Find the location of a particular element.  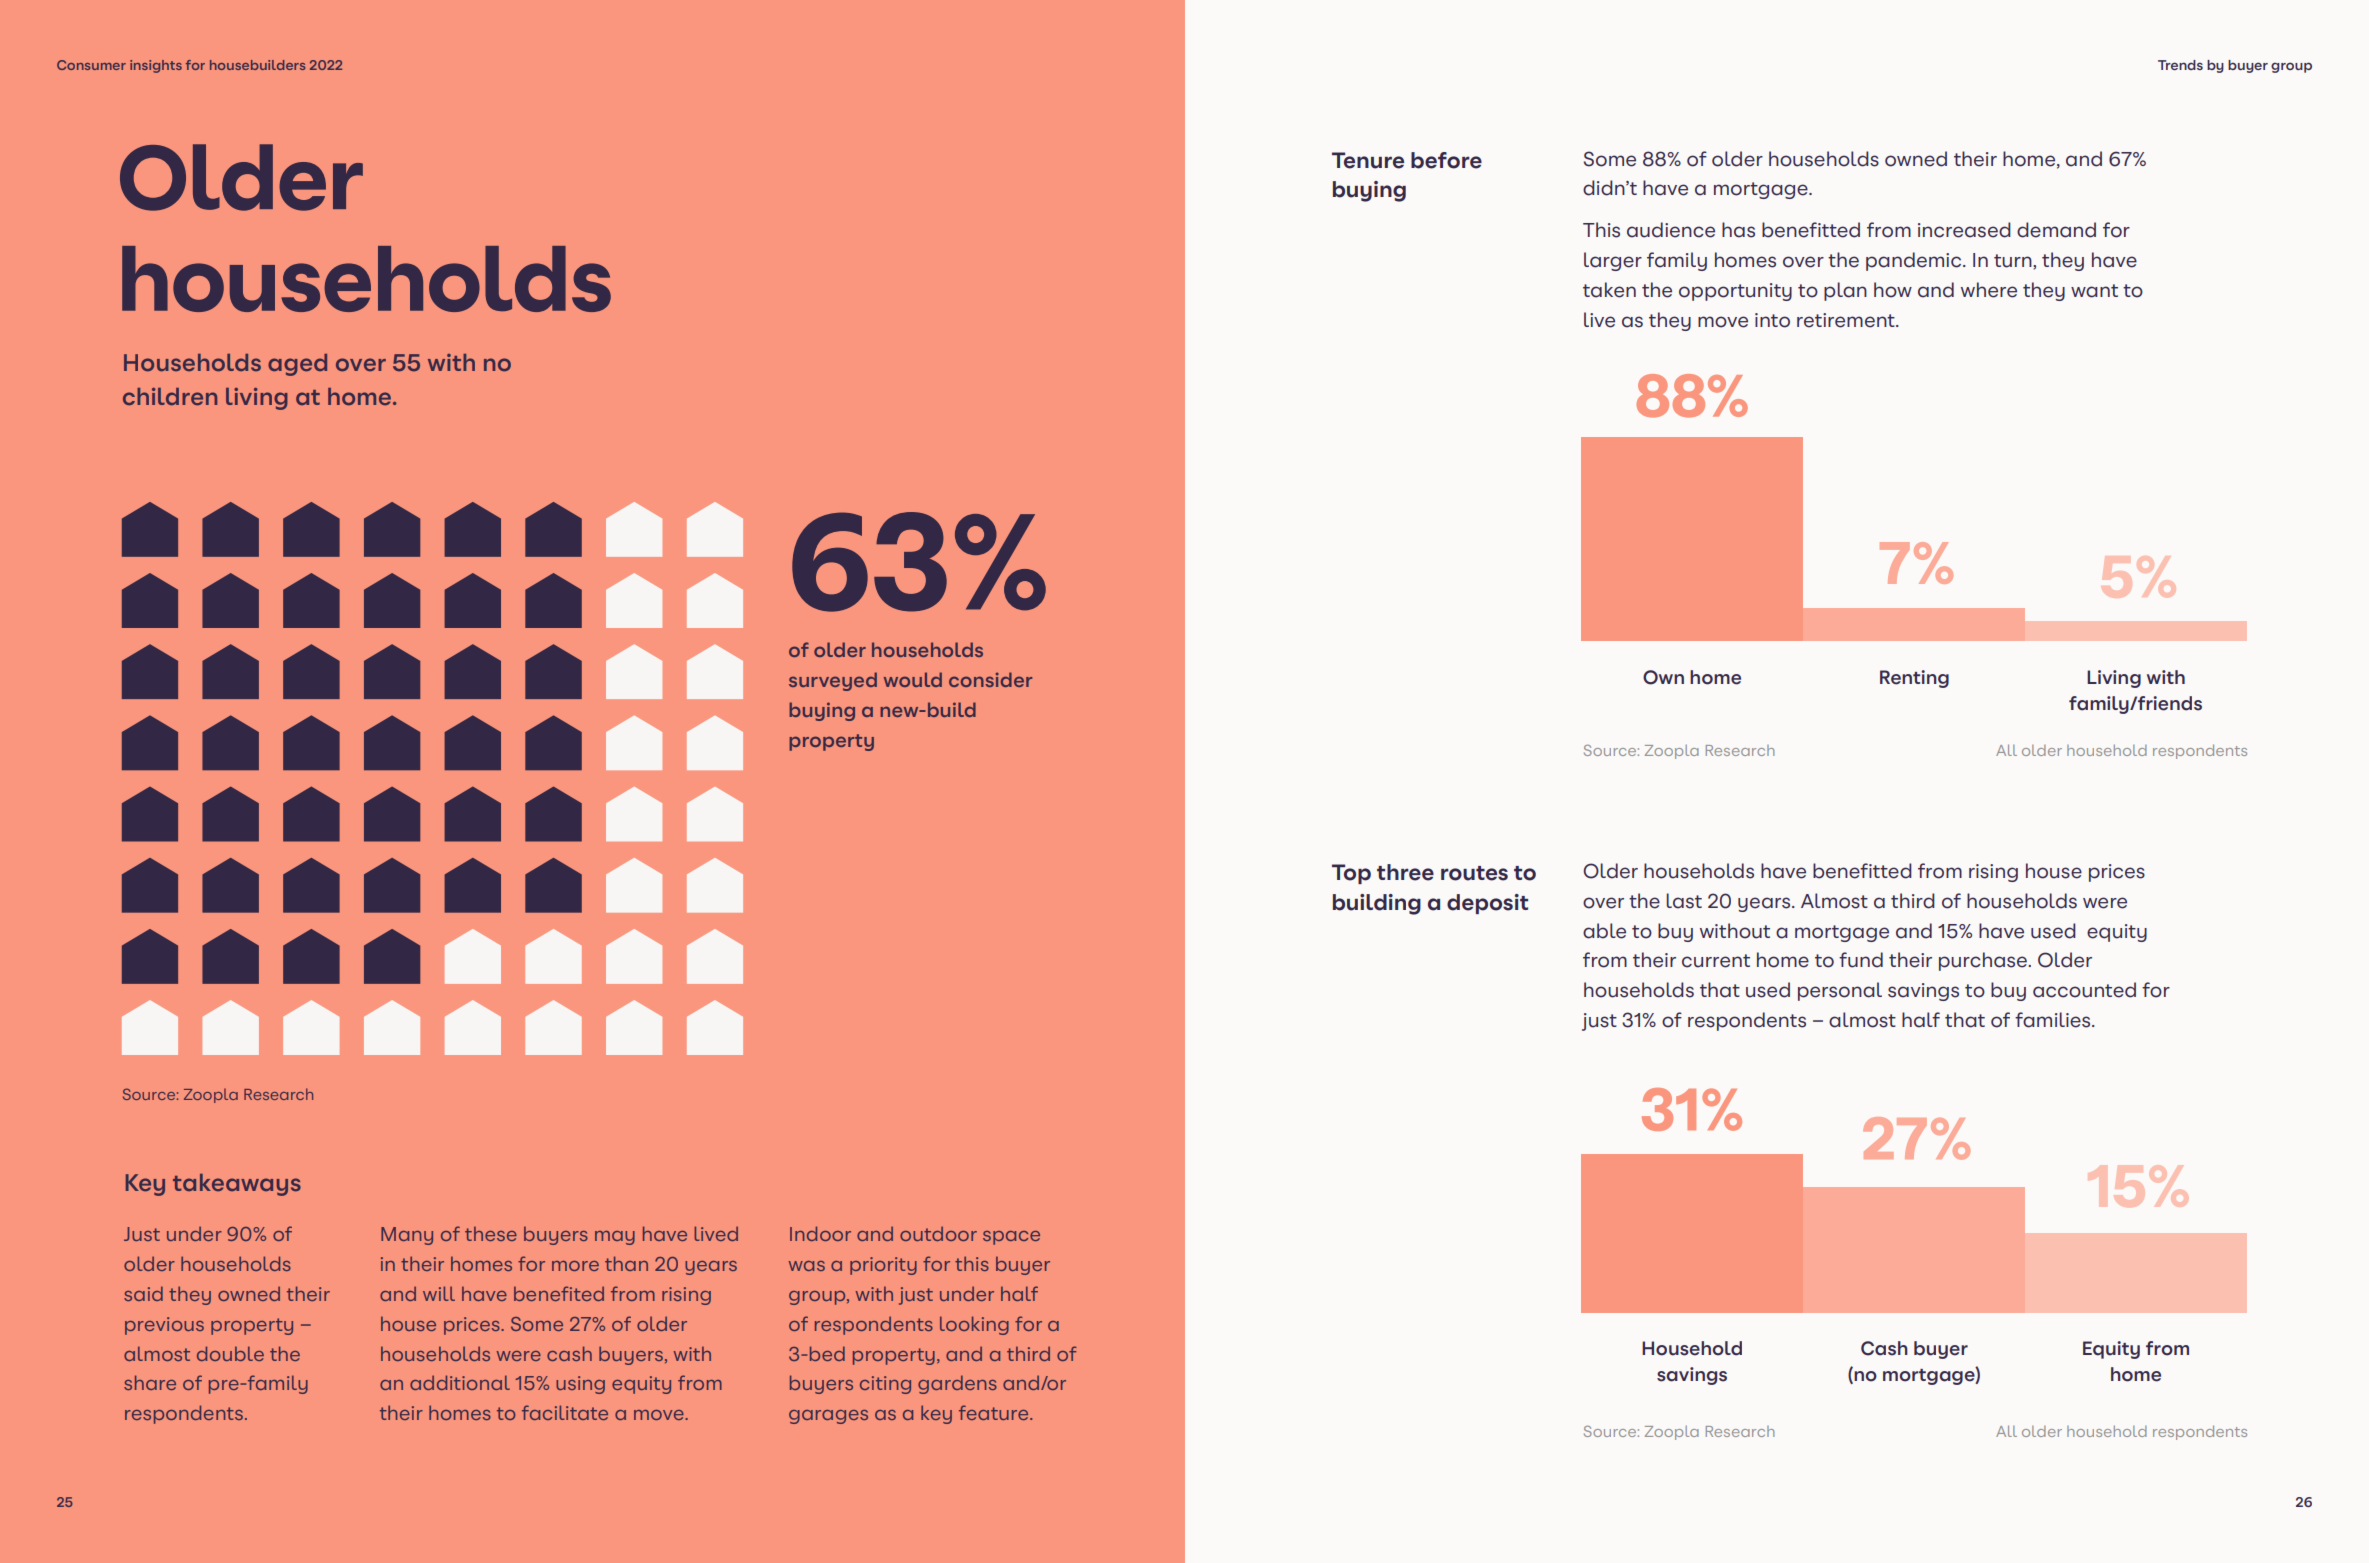

looking is located at coordinates (974, 1325).
